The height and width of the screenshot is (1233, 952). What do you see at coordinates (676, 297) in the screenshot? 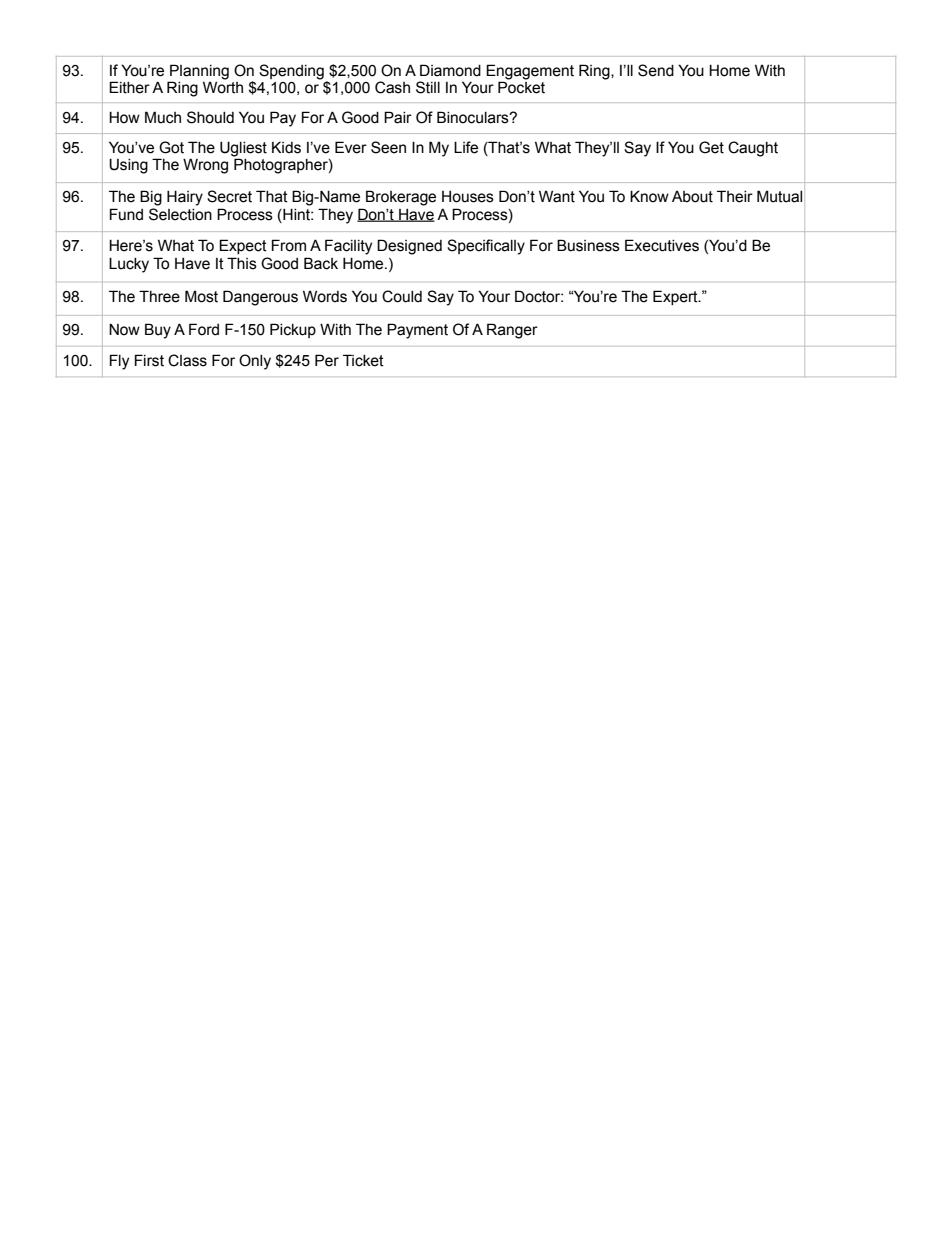
I see `Expert` at bounding box center [676, 297].
